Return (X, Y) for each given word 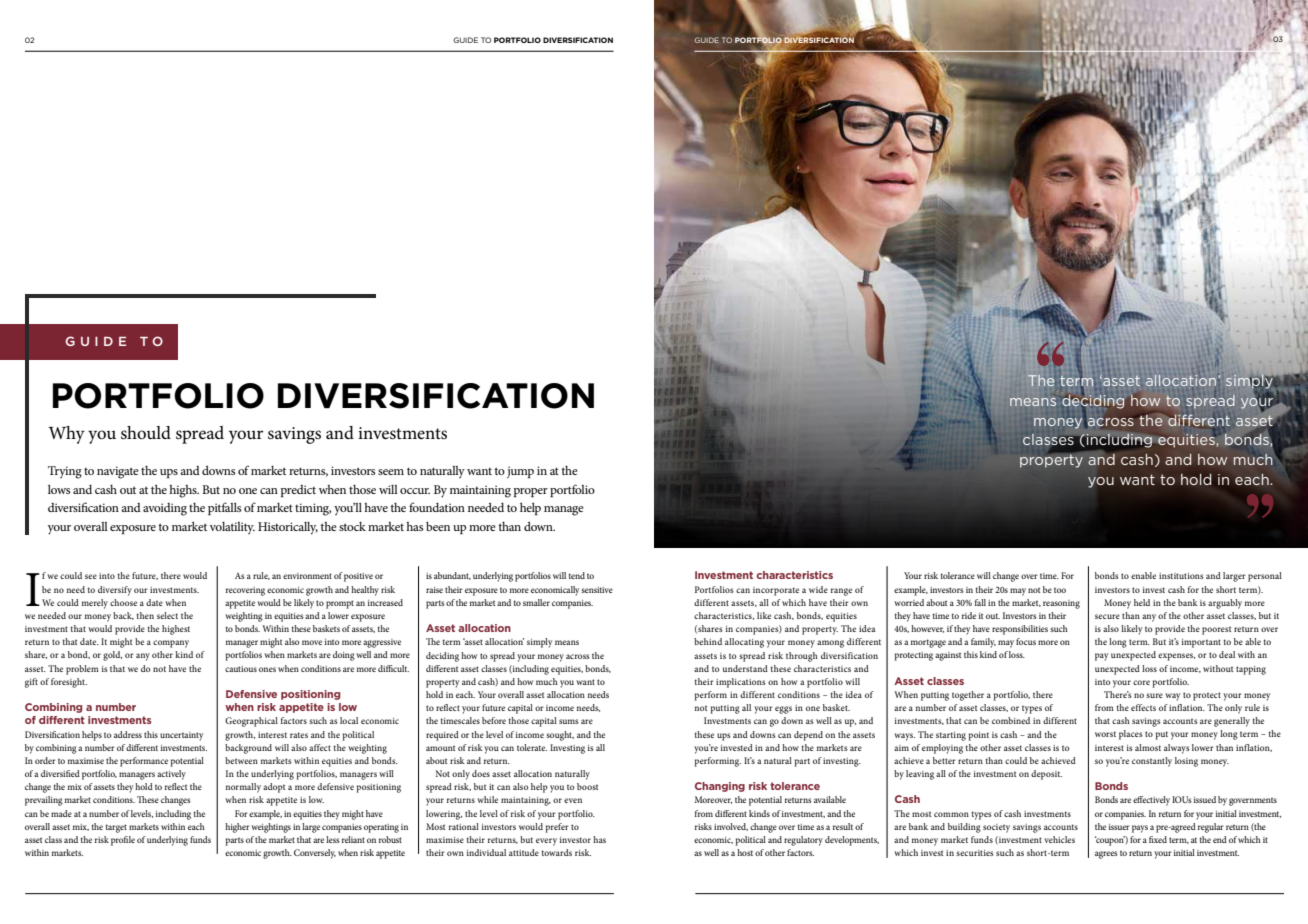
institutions (1181, 576)
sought (560, 736)
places (1131, 735)
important (1201, 643)
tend (576, 575)
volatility (232, 528)
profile (123, 841)
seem (391, 472)
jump (520, 472)
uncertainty (181, 736)
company (171, 644)
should (146, 433)
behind (708, 641)
